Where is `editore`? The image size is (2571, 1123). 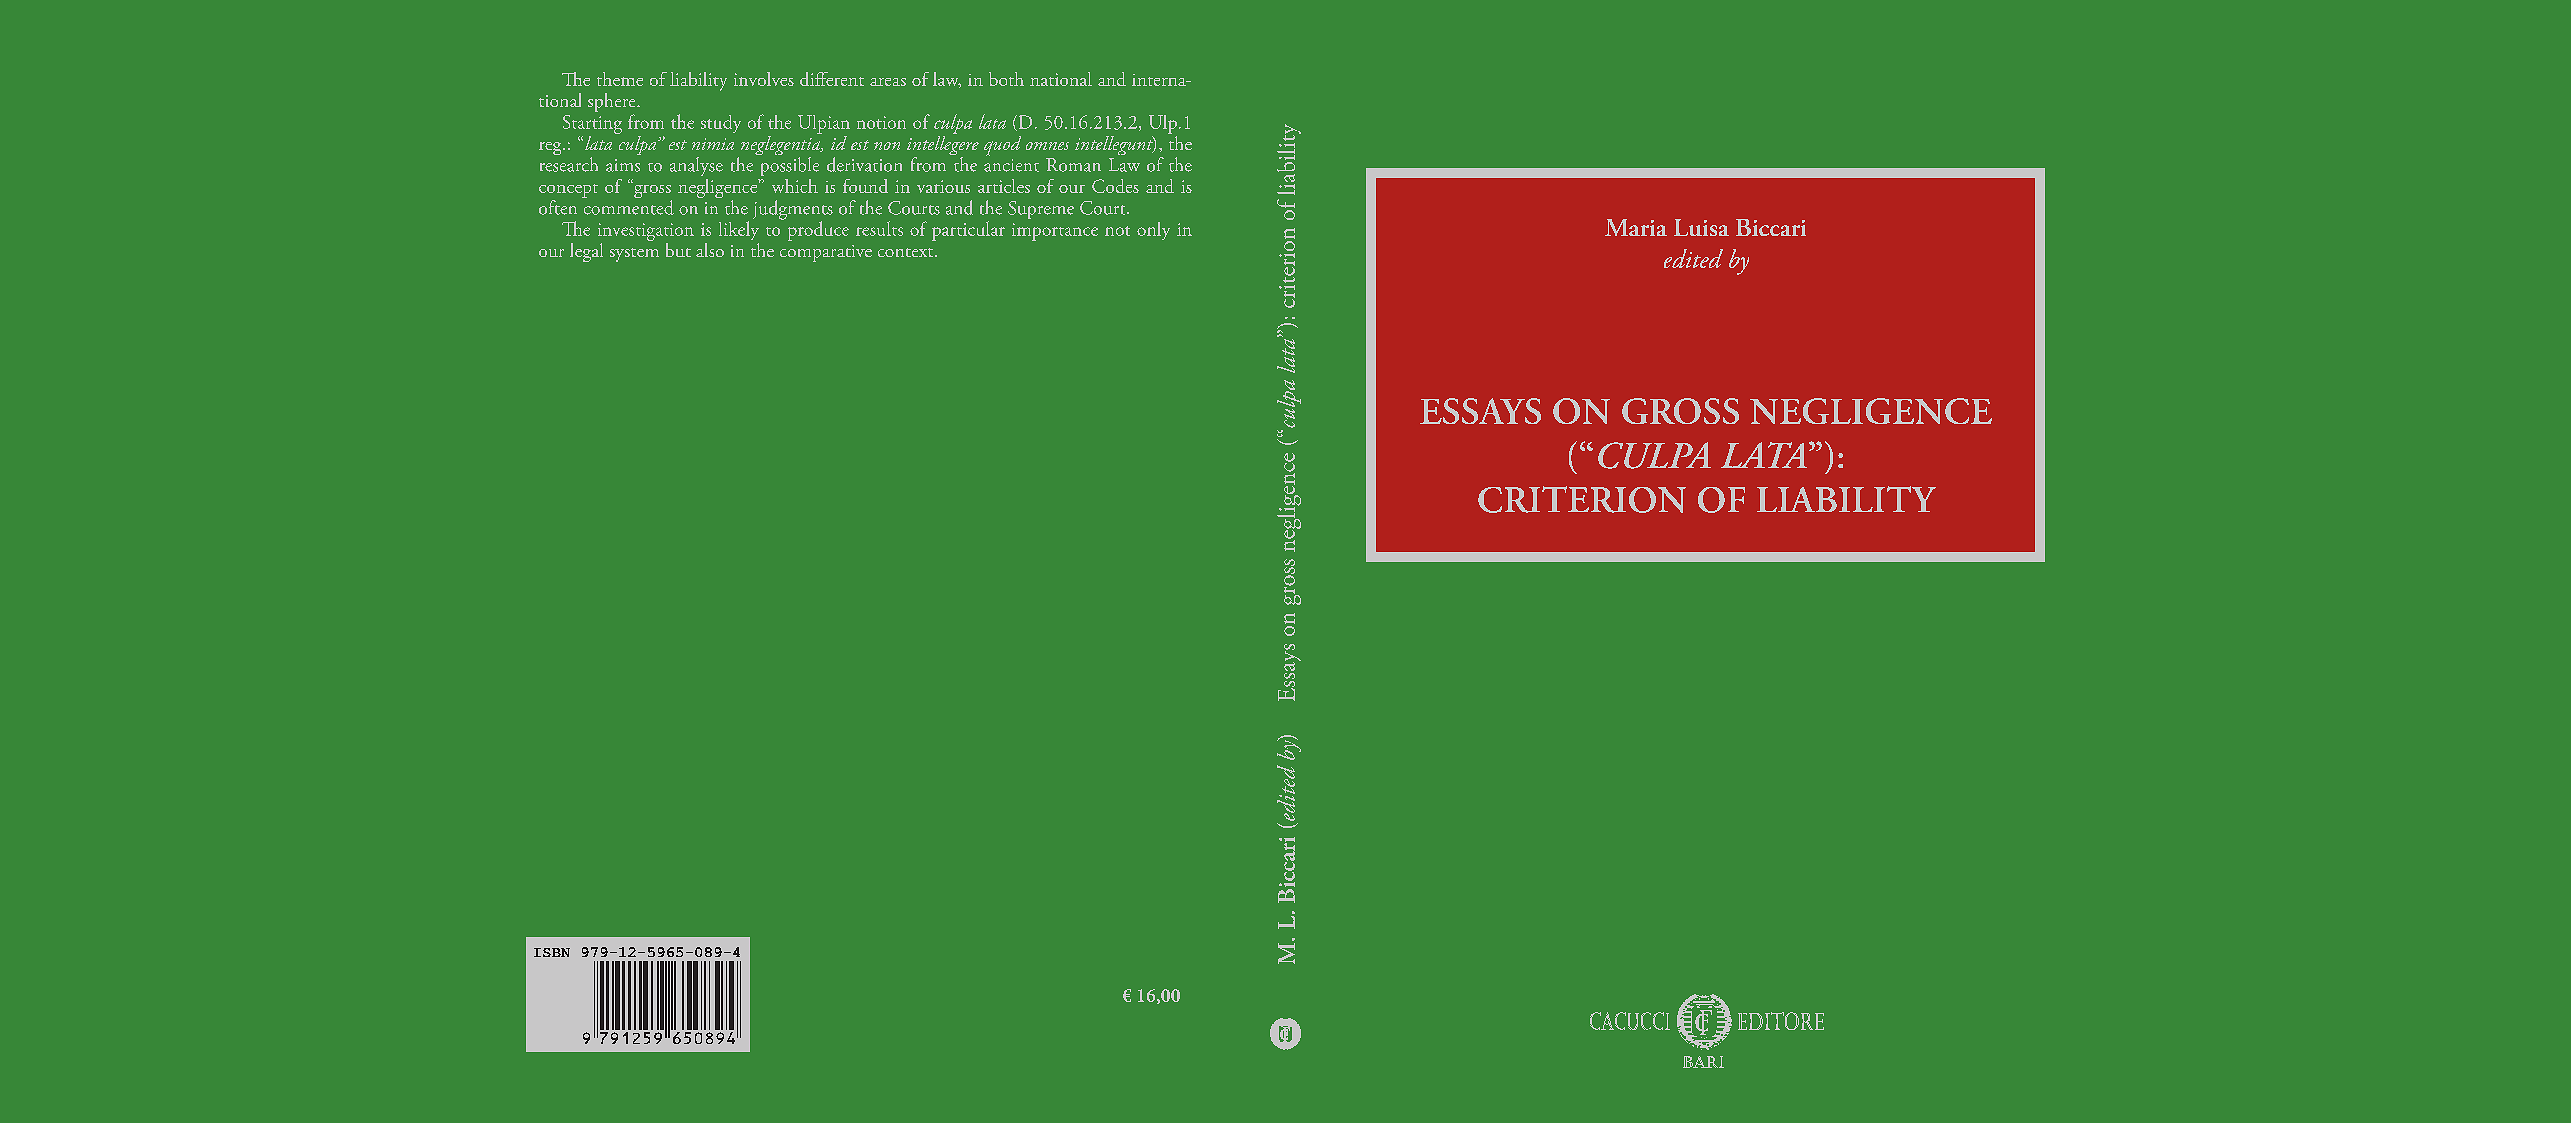 editore is located at coordinates (1781, 1021).
